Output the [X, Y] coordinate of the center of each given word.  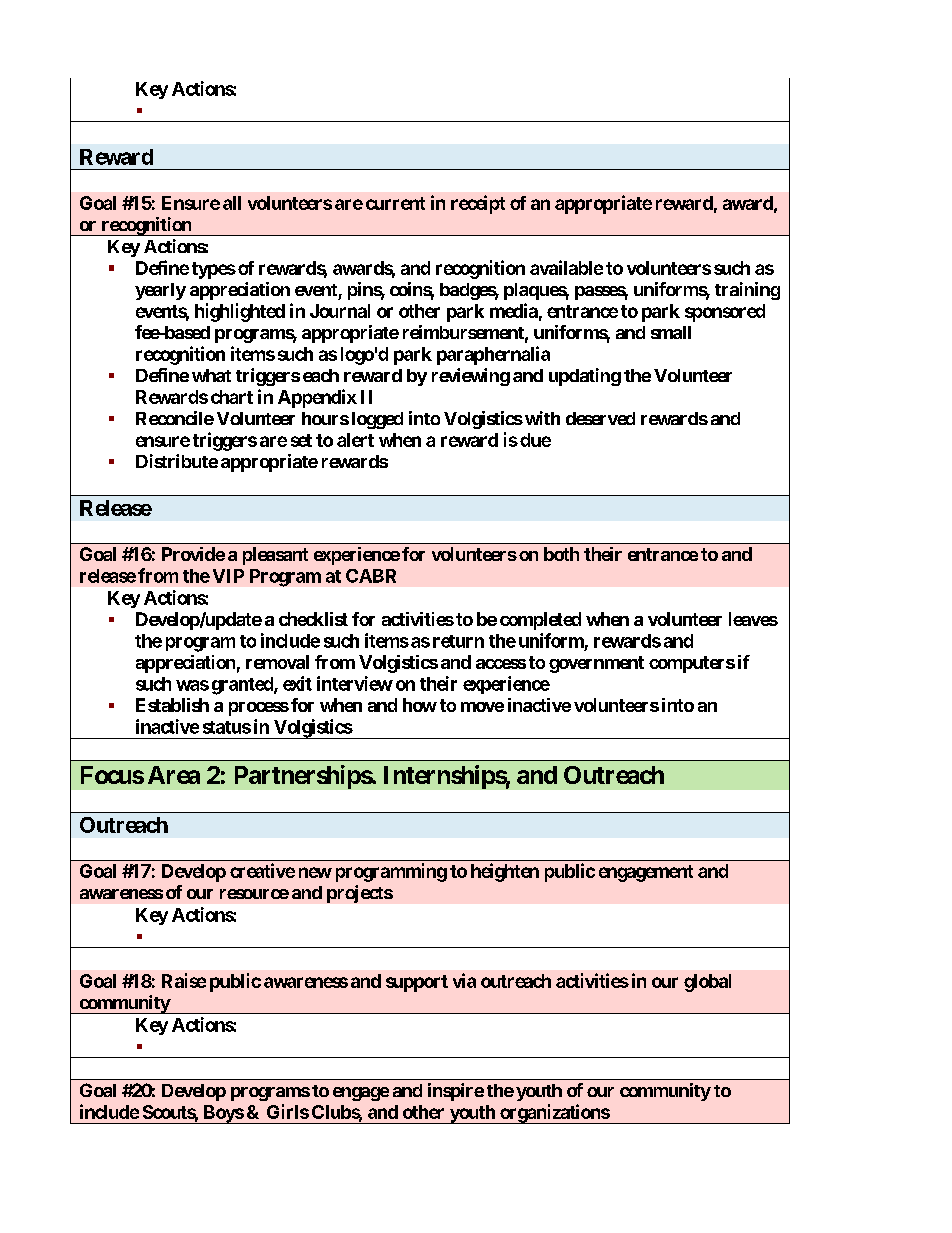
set [301, 440]
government [596, 664]
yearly [160, 291]
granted [243, 686]
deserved [600, 418]
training [747, 291]
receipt [478, 204]
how [420, 705]
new [315, 872]
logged [377, 420]
